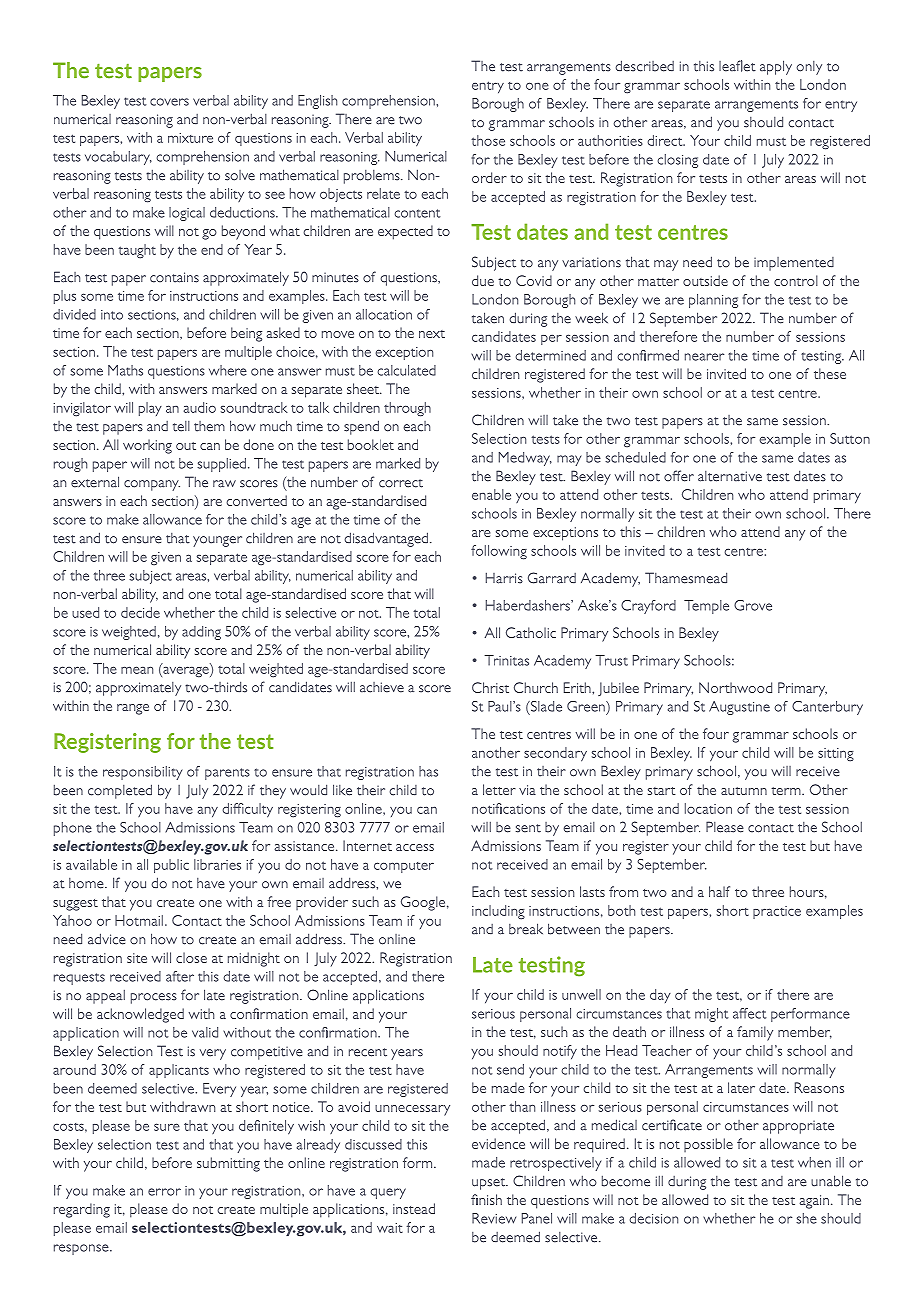 The width and height of the image is (924, 1308). I want to click on those, so click(488, 140).
